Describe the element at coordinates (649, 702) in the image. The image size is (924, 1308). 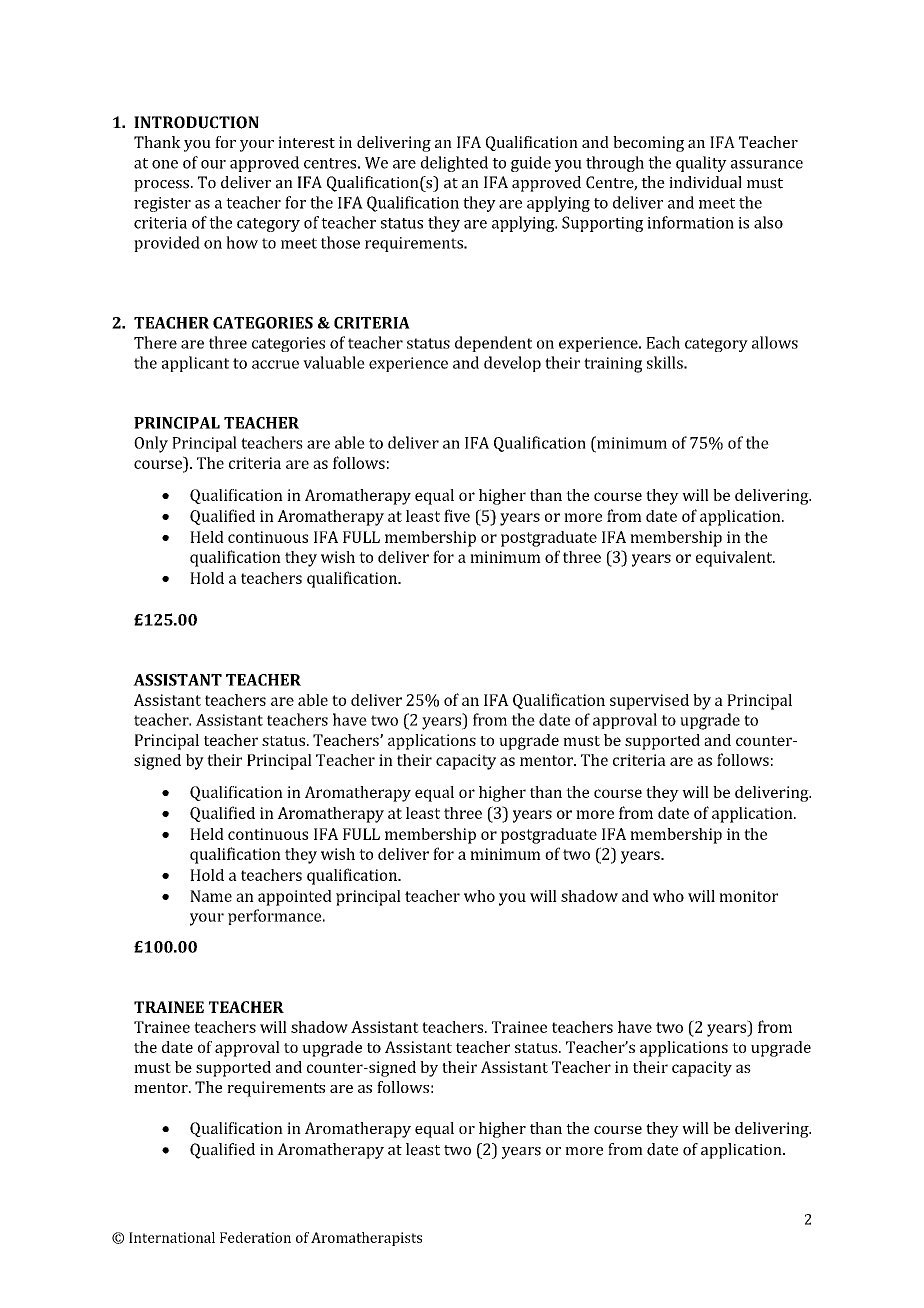
I see `supervised` at that location.
